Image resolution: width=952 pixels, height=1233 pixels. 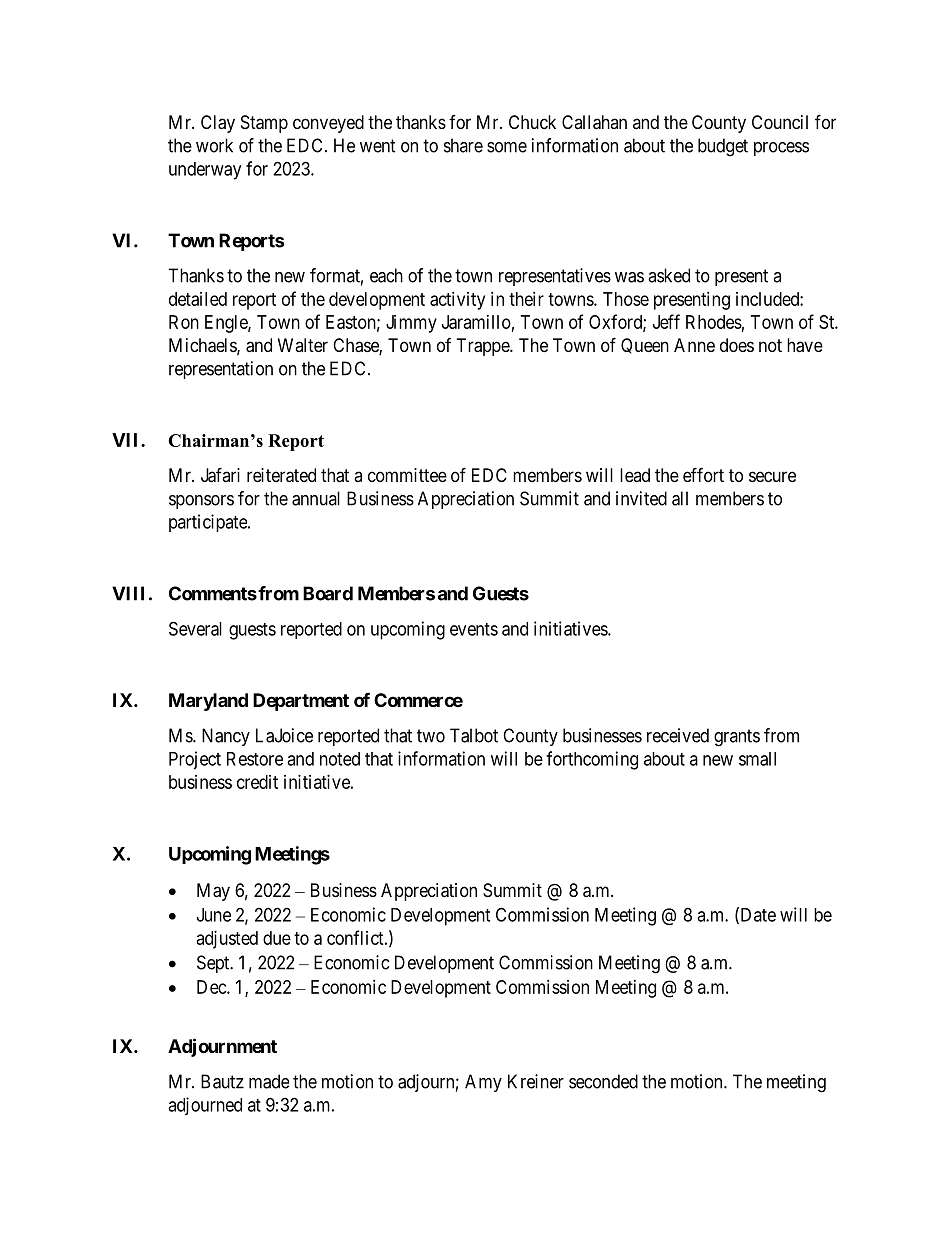 I want to click on seconded, so click(x=603, y=1081).
